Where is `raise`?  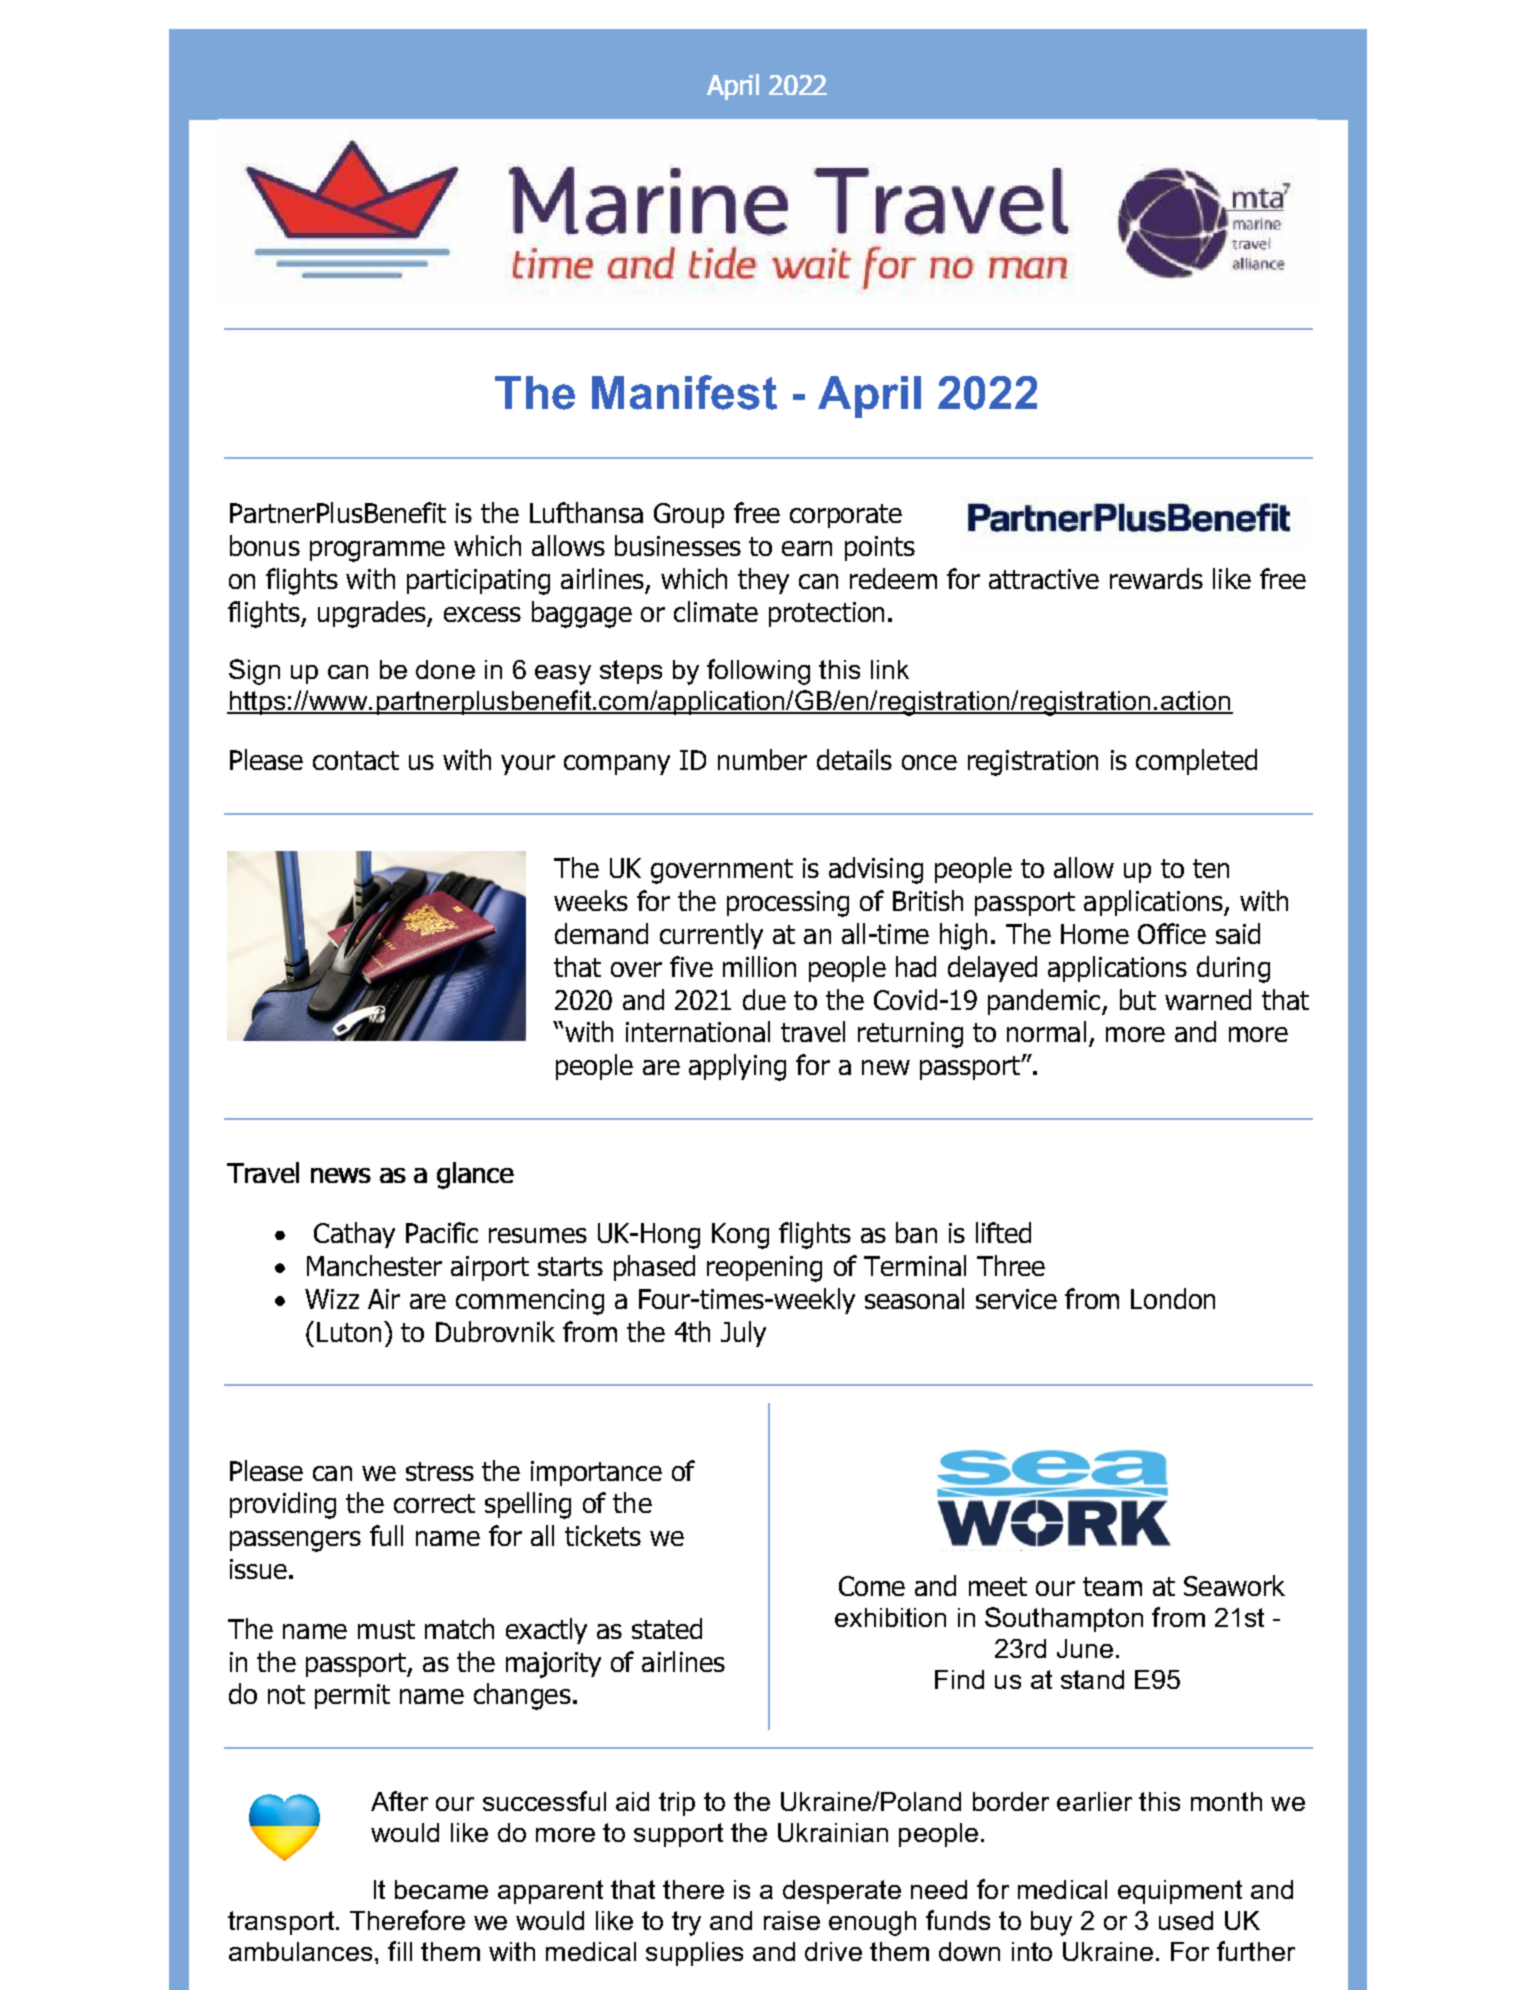 raise is located at coordinates (792, 1920).
